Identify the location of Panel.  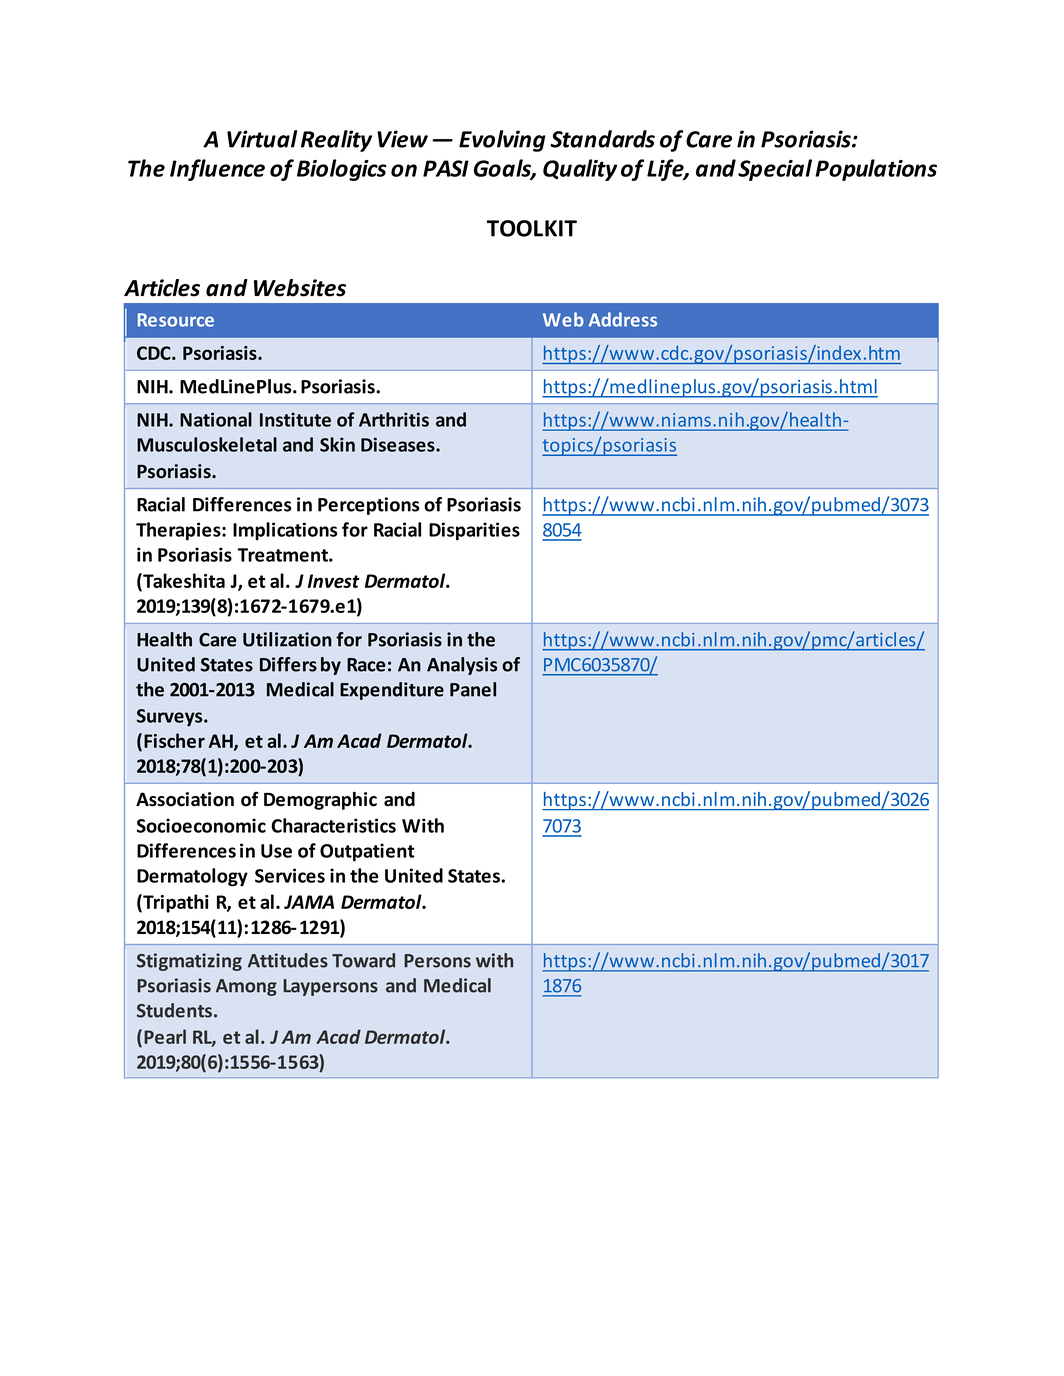
(473, 689).
